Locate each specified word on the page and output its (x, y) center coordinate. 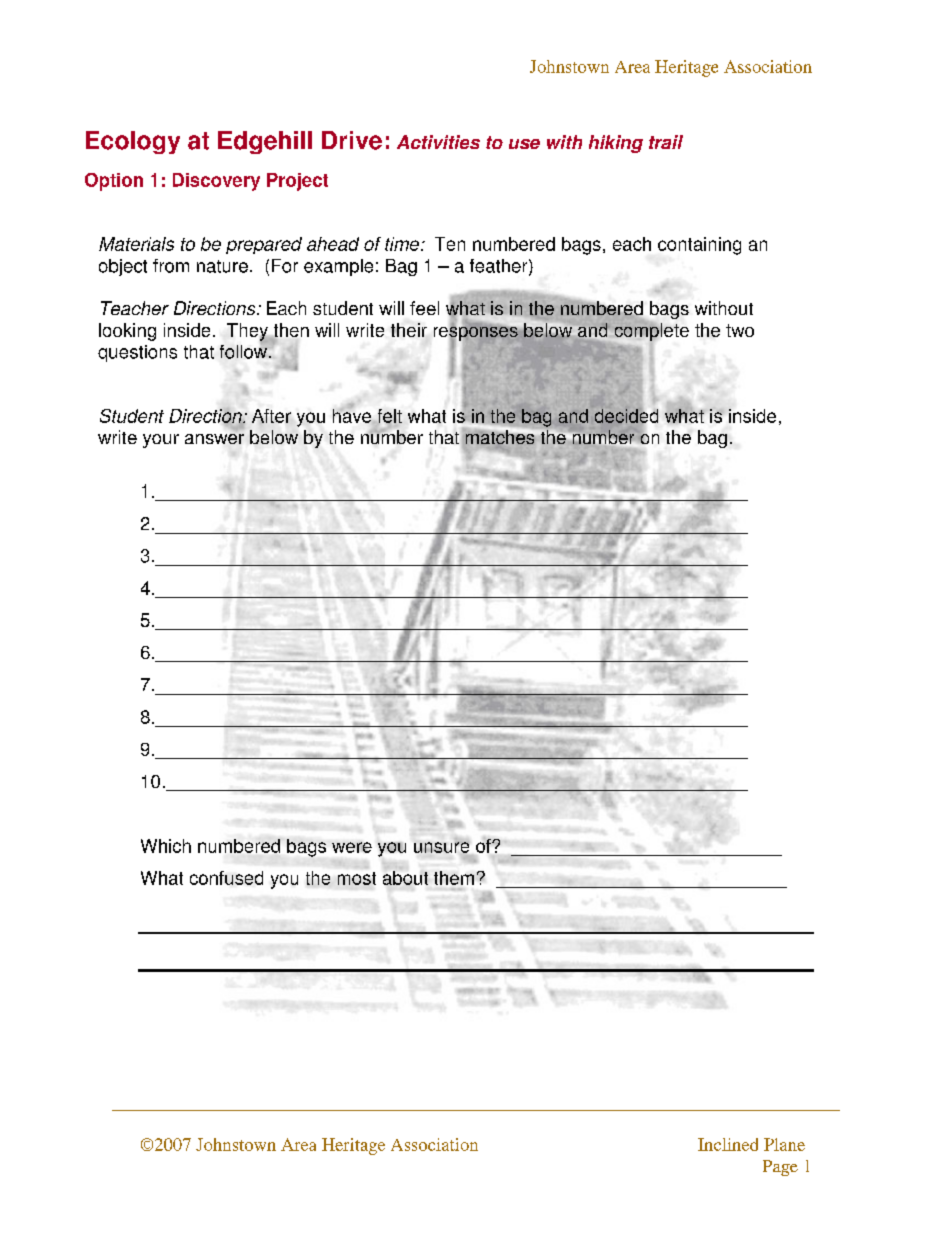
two (740, 330)
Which (166, 846)
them (454, 878)
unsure (441, 847)
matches (500, 436)
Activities (438, 142)
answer (214, 439)
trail (666, 142)
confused (226, 878)
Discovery (216, 182)
